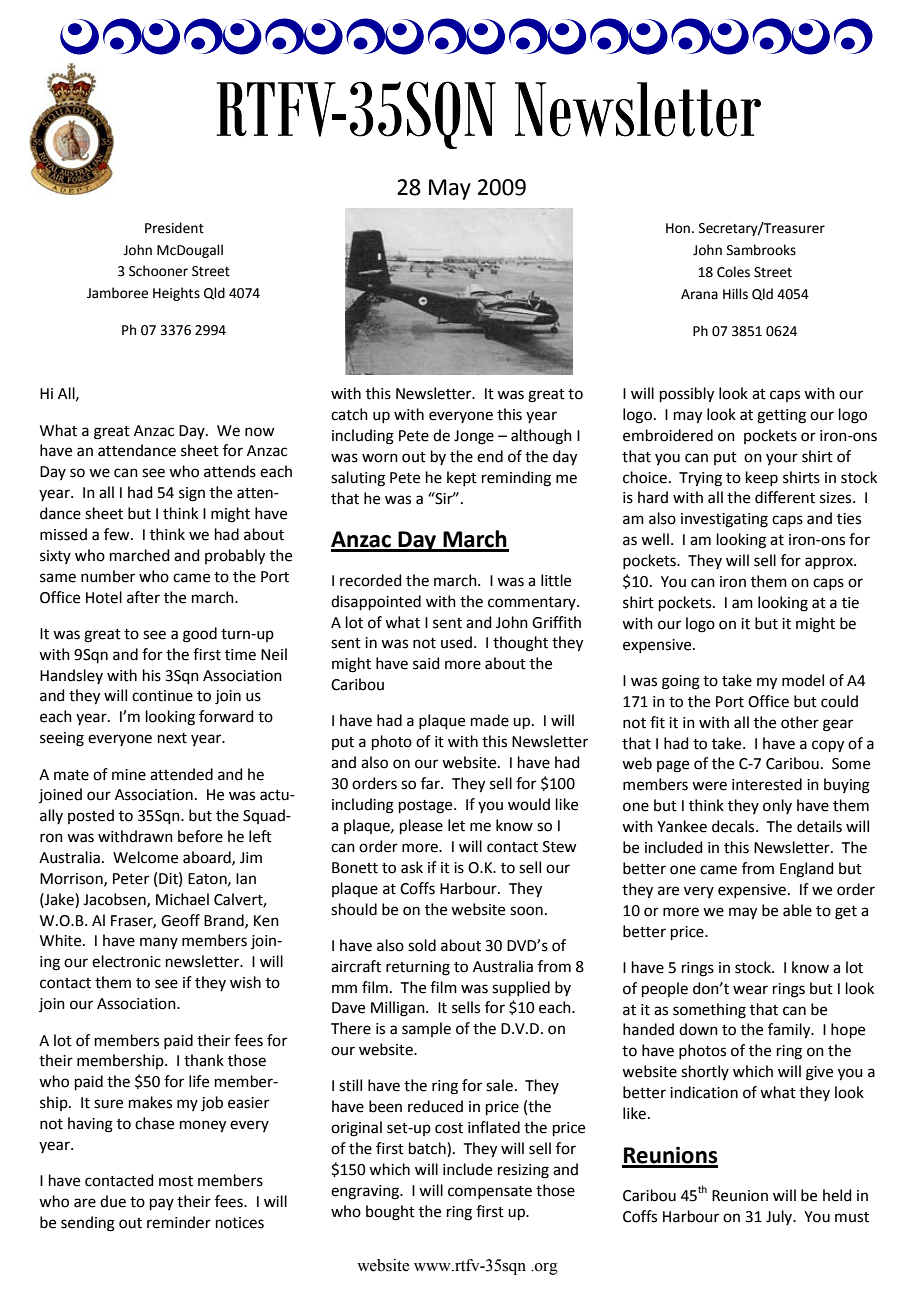  What do you see at coordinates (179, 1222) in the screenshot?
I see `reminder` at bounding box center [179, 1222].
